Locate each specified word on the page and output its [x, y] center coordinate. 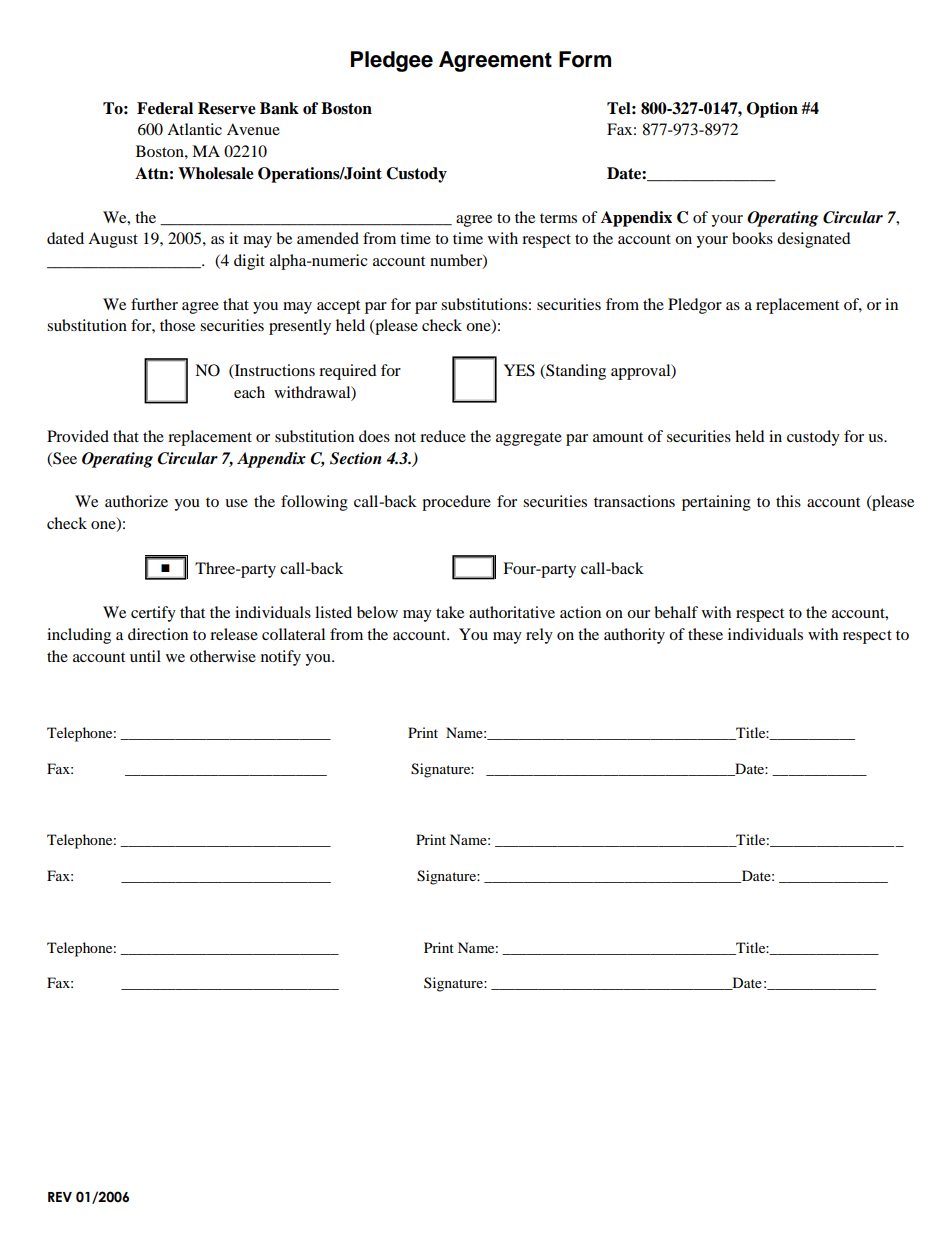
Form [585, 59]
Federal [165, 108]
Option [772, 110]
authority [634, 636]
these [705, 634]
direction [158, 634]
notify [281, 658]
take [450, 612]
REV [60, 1197]
